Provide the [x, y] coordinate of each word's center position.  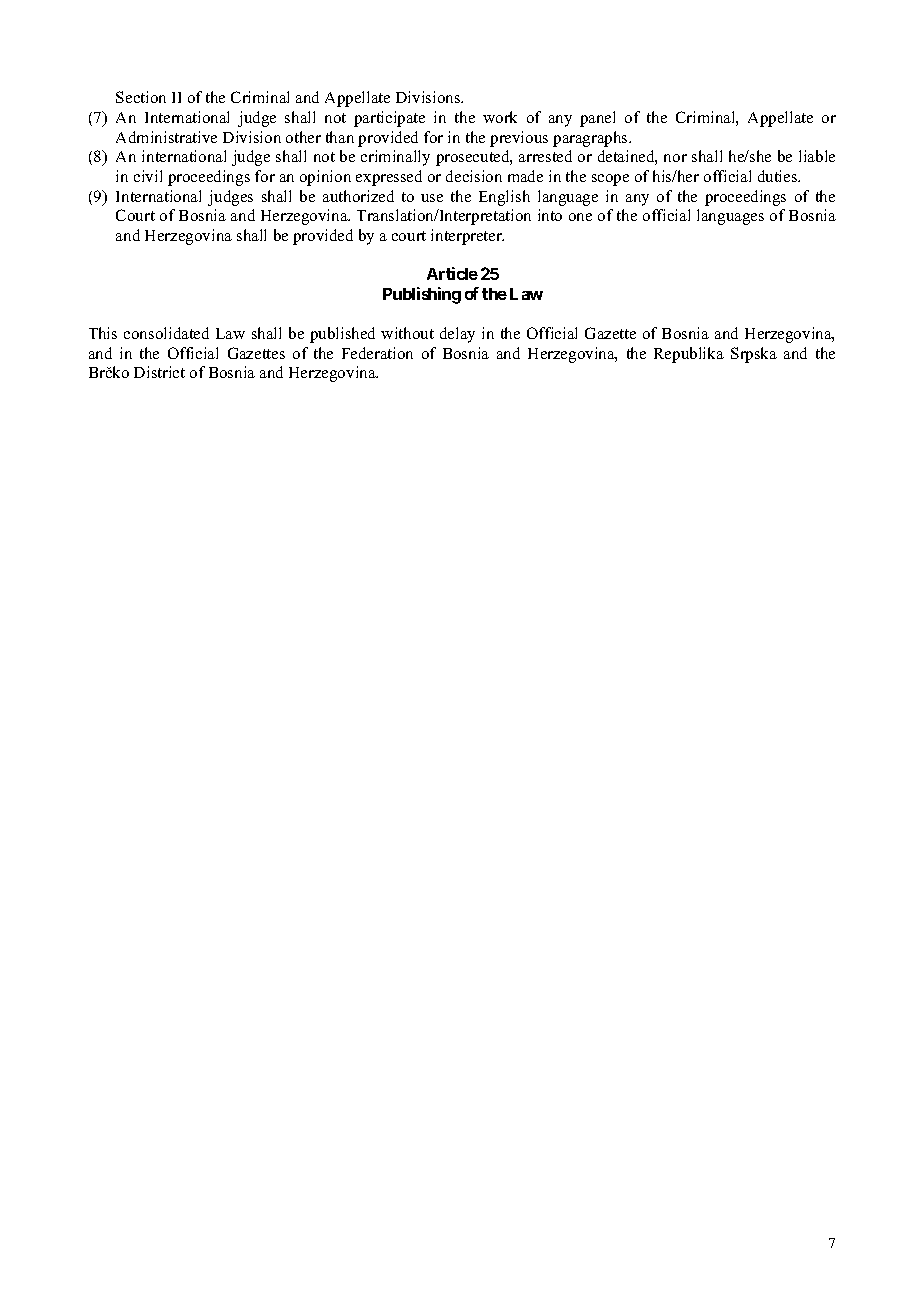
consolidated [166, 333]
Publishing [422, 295]
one [580, 217]
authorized [358, 196]
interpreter [467, 237]
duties [779, 176]
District [159, 372]
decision [474, 176]
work [500, 117]
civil [148, 176]
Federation [377, 353]
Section [141, 97]
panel [597, 119]
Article [452, 273]
